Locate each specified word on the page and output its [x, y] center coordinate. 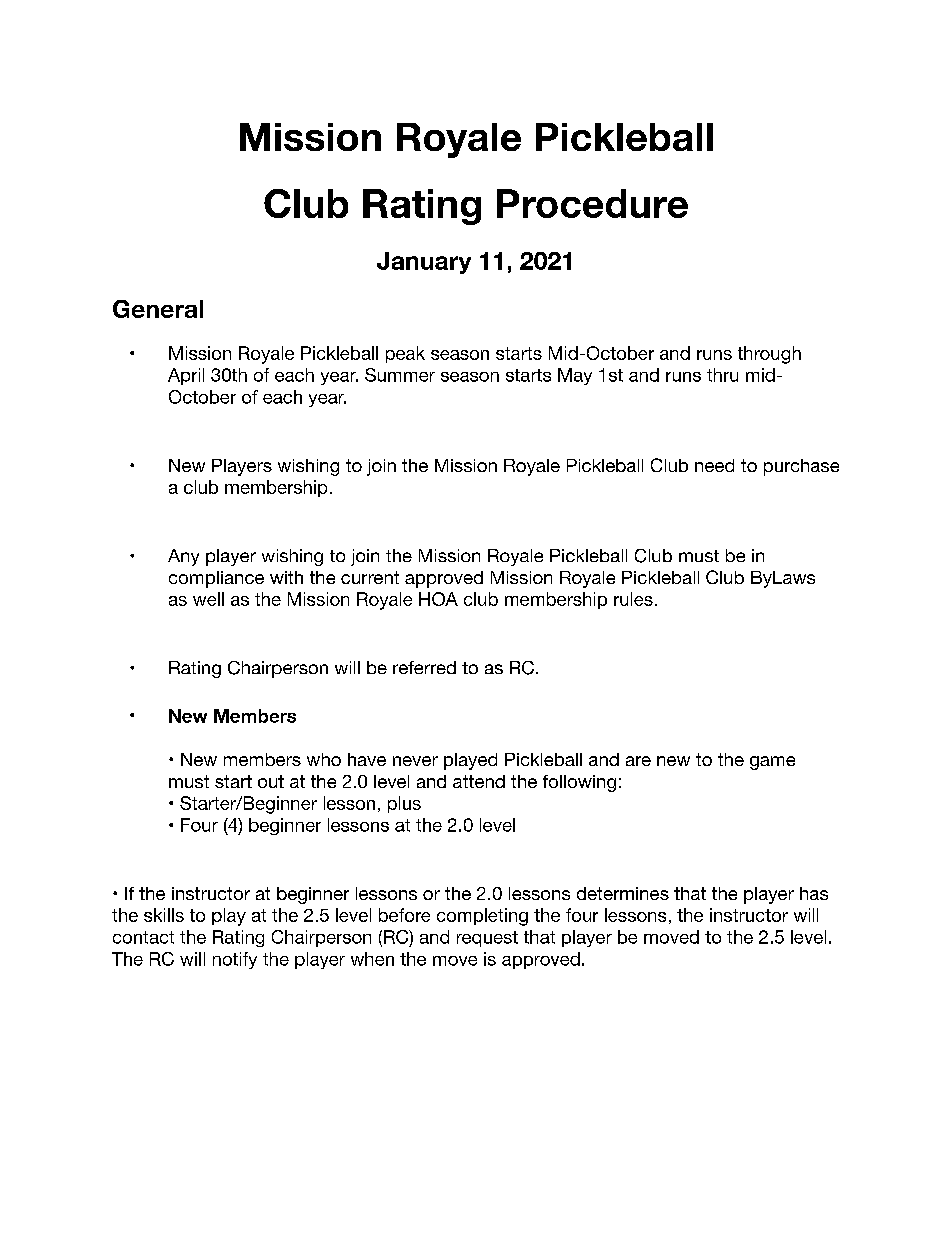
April [186, 376]
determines [623, 893]
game [772, 763]
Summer [400, 375]
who [324, 759]
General [158, 309]
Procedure [592, 203]
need [714, 465]
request [487, 939]
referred [424, 667]
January [424, 263]
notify [235, 960]
